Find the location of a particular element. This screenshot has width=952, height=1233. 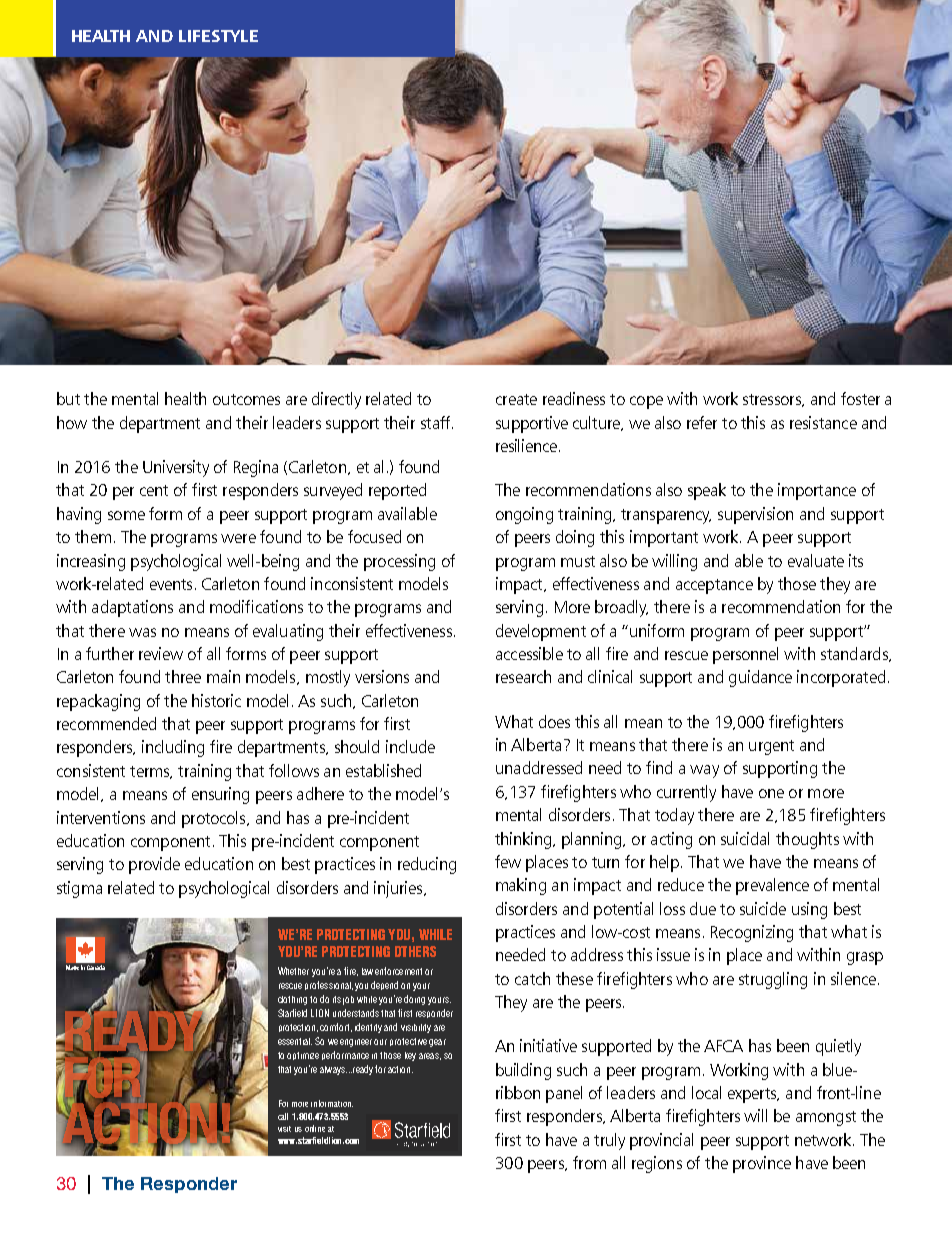

create is located at coordinates (516, 399).
